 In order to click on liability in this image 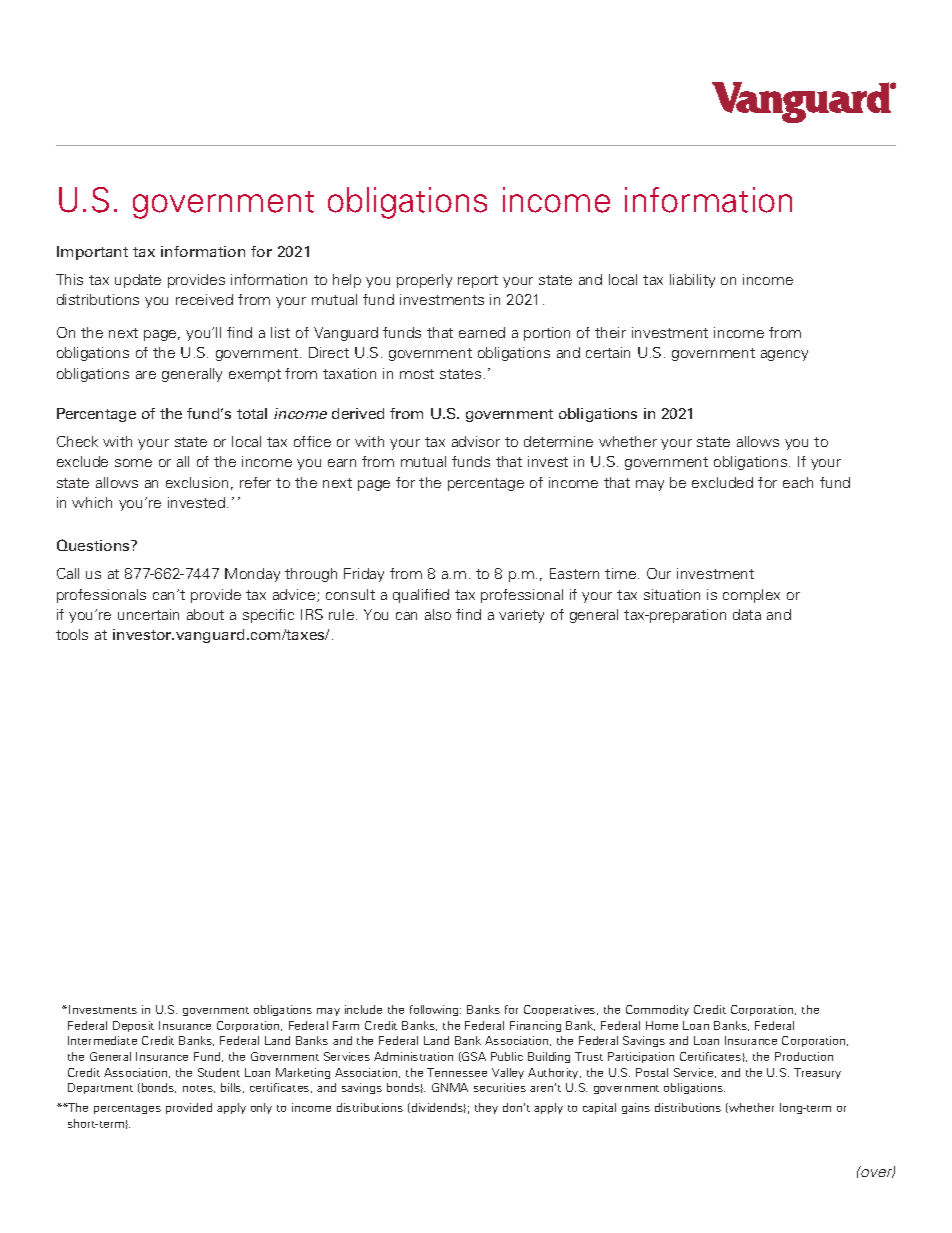, I will do `click(692, 281)`.
